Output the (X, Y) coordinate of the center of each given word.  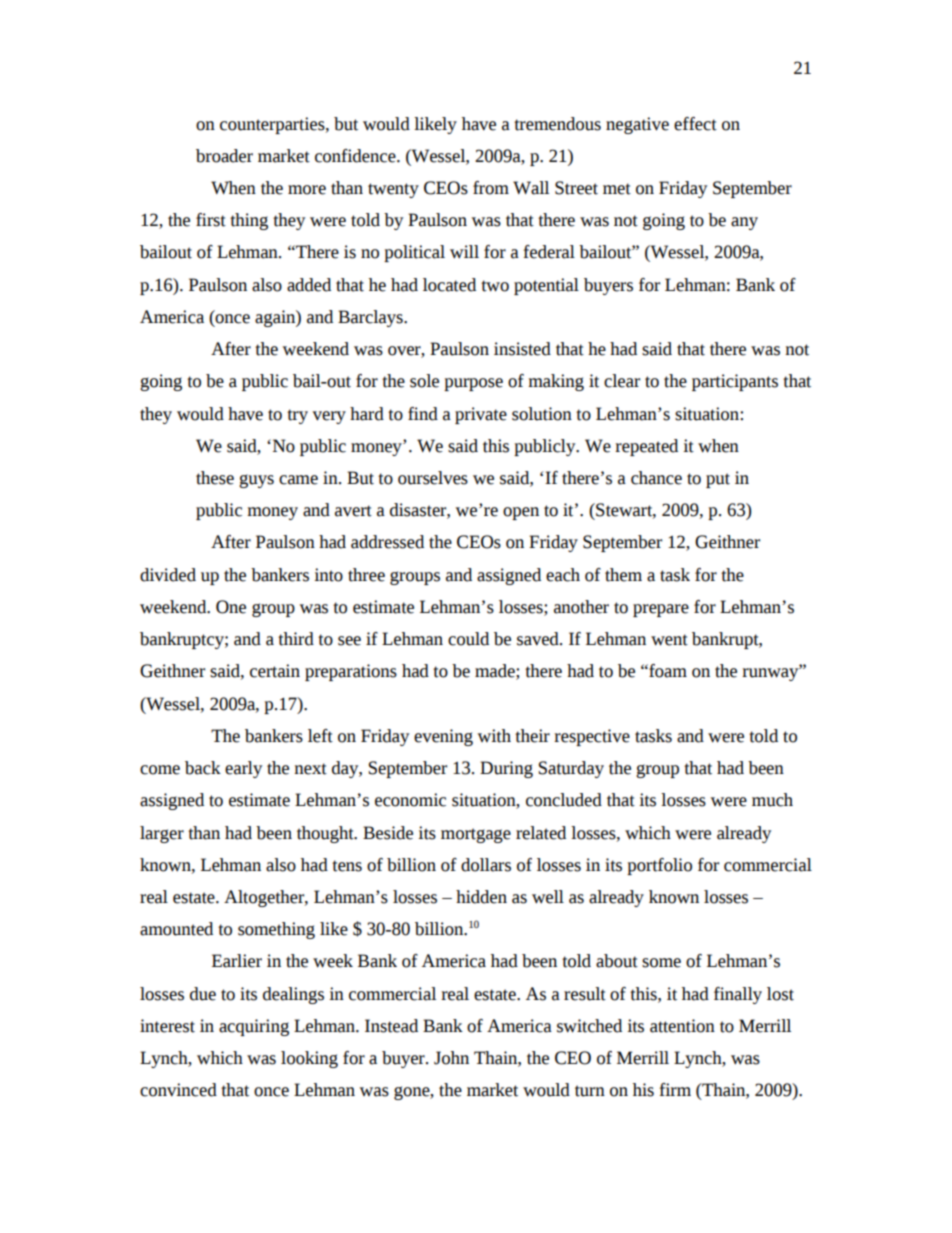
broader (224, 156)
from (491, 188)
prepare (661, 610)
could (468, 639)
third (296, 639)
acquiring (254, 1027)
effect (695, 124)
